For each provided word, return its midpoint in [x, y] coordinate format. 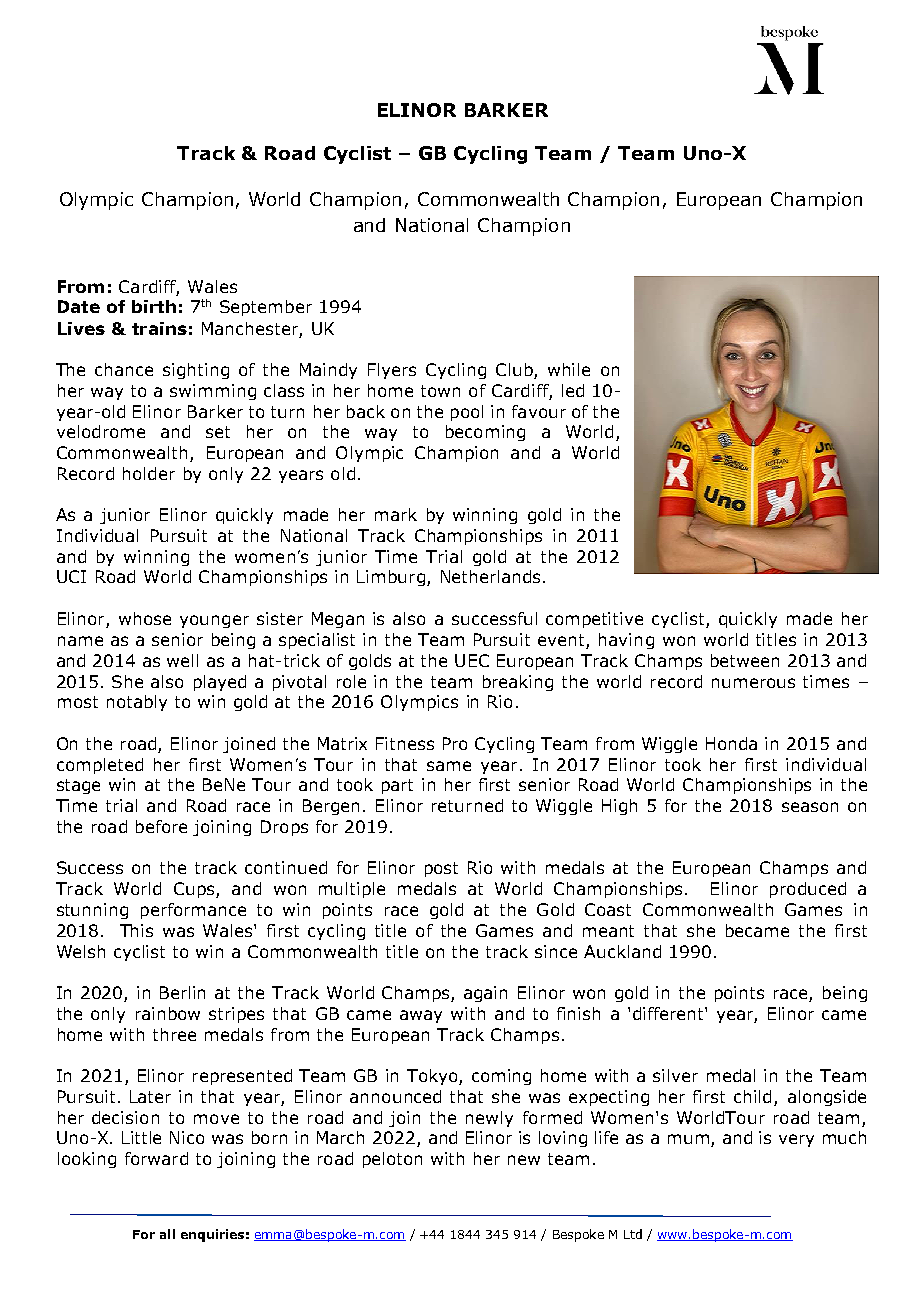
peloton [392, 1160]
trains [159, 328]
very [796, 1140]
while [569, 369]
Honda [731, 743]
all [167, 1234]
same [449, 766]
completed [100, 766]
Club [515, 371]
